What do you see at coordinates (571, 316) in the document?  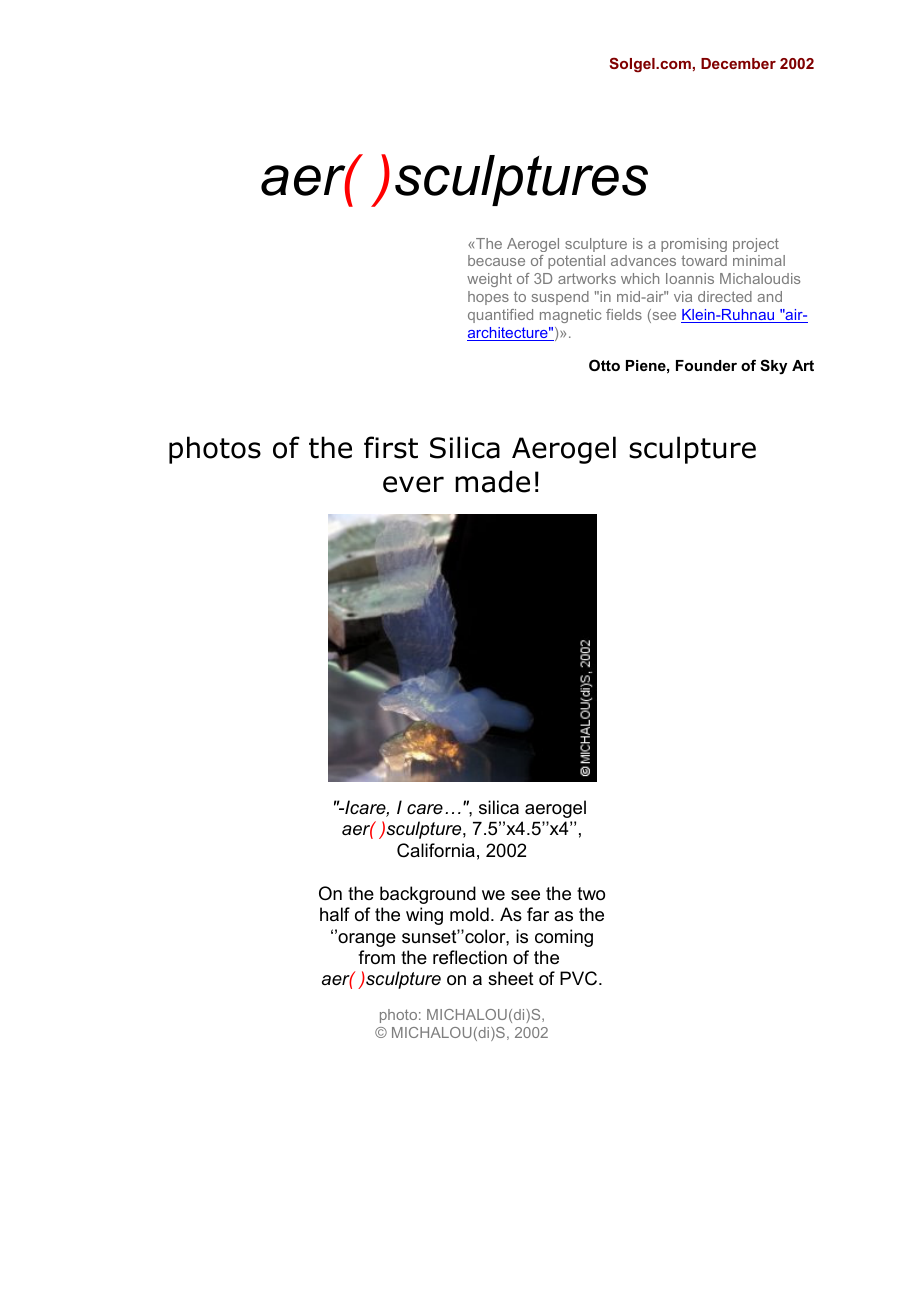 I see `magnetic` at bounding box center [571, 316].
